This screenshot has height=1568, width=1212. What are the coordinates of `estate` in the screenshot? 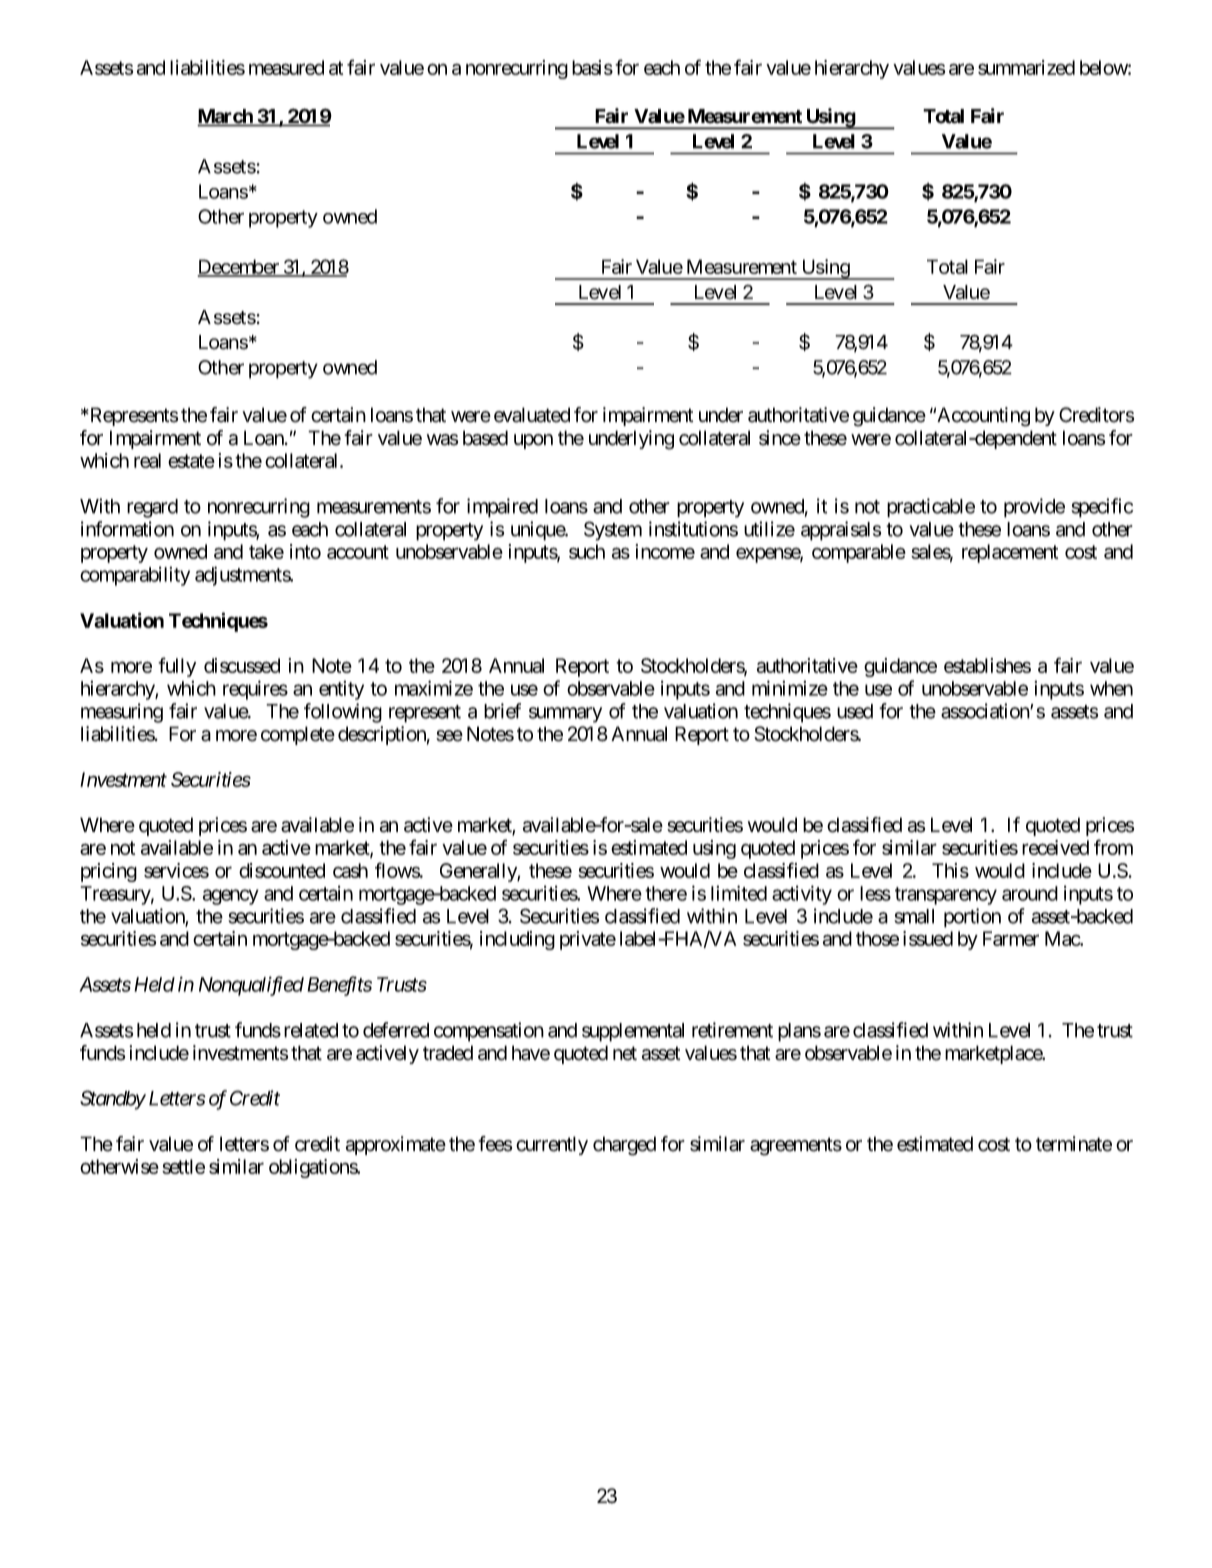 It's located at (191, 461).
